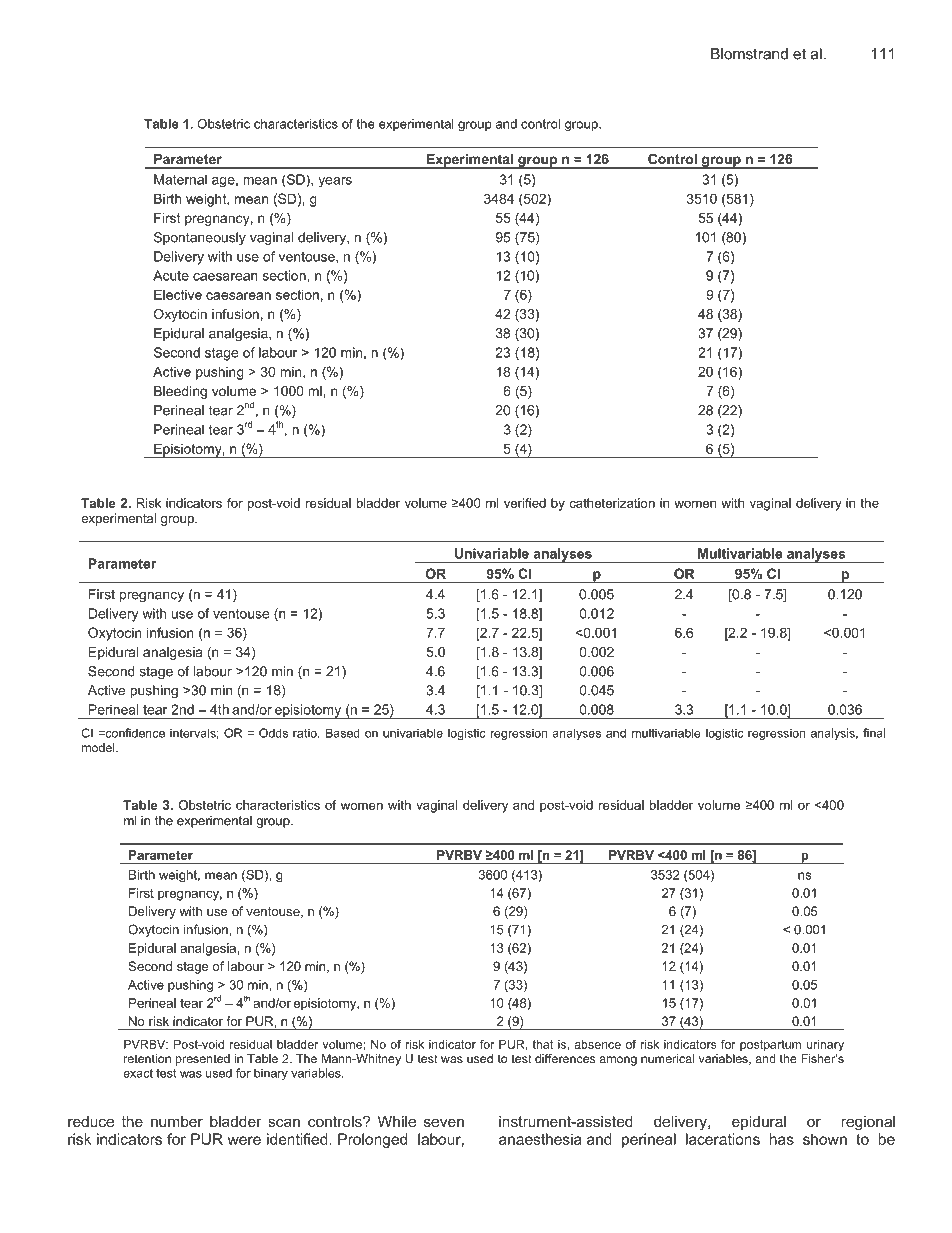  What do you see at coordinates (343, 733) in the screenshot?
I see `Based` at bounding box center [343, 733].
